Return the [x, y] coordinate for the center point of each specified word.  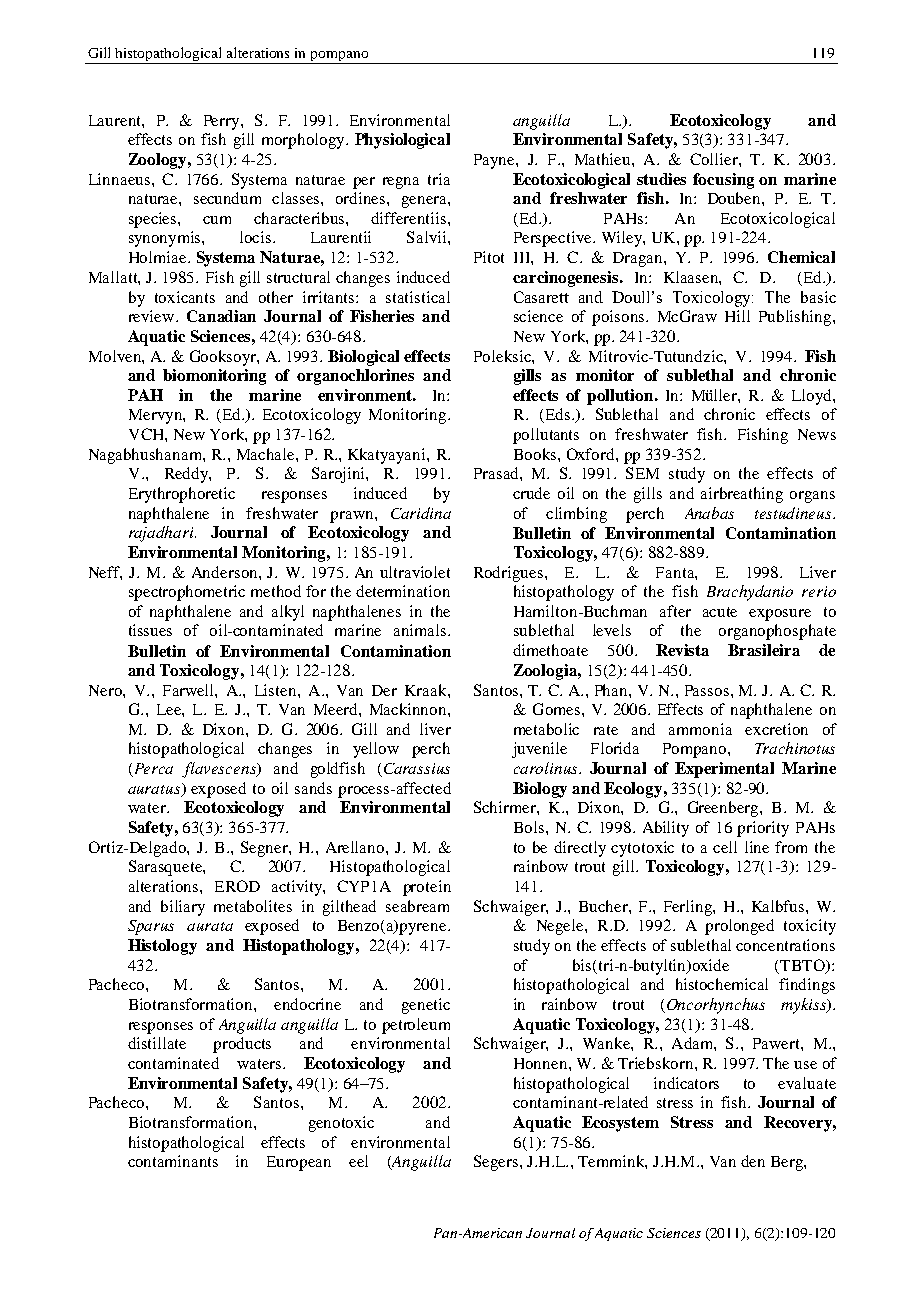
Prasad [497, 473]
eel [358, 1161]
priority [763, 829]
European [299, 1163]
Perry [223, 122]
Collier [715, 159]
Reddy [187, 475]
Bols [530, 827]
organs [812, 497]
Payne [495, 161]
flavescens [220, 770]
